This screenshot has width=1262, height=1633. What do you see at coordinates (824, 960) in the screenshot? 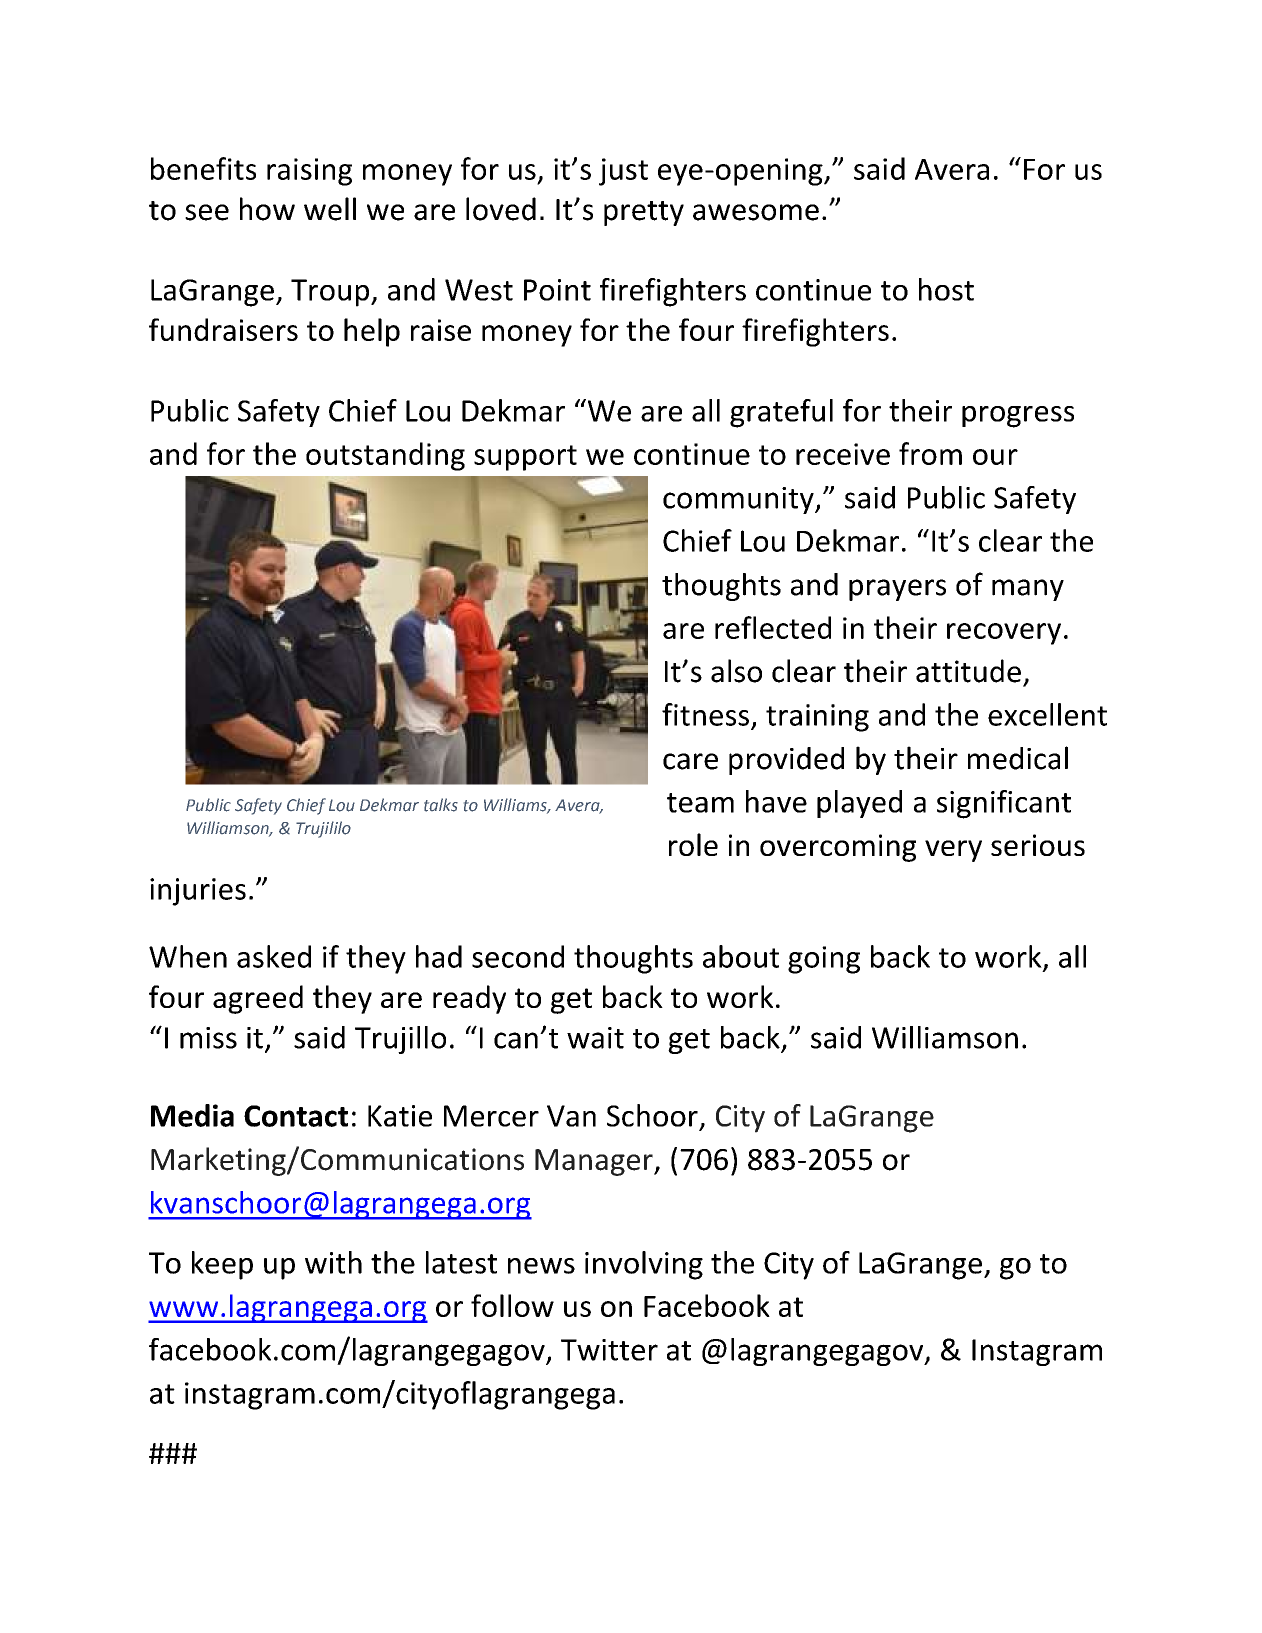
I see `going` at bounding box center [824, 960].
